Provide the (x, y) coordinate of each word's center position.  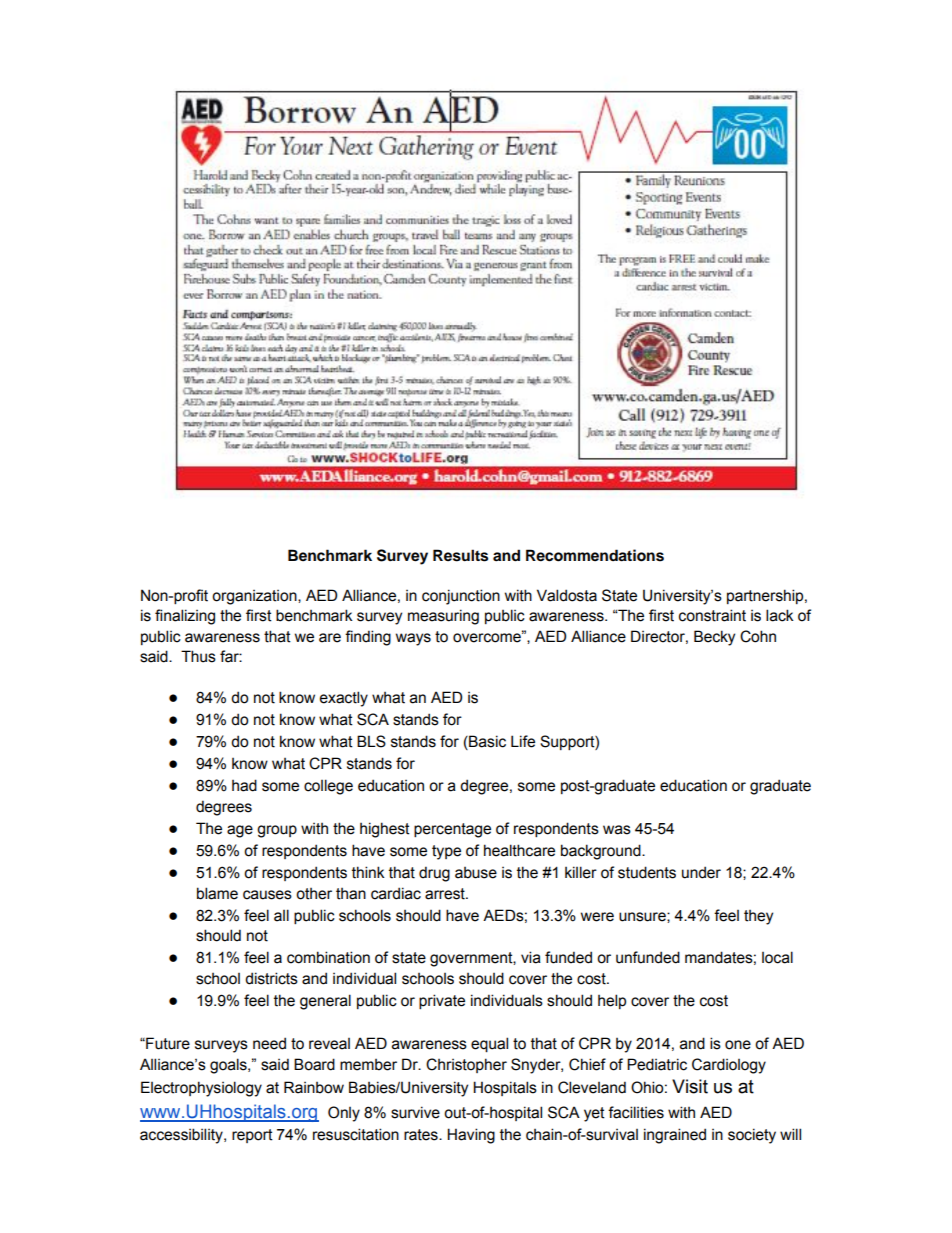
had (244, 785)
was (617, 830)
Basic (486, 742)
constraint (712, 615)
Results (460, 555)
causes (267, 895)
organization (255, 597)
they (758, 917)
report (252, 1136)
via (531, 957)
